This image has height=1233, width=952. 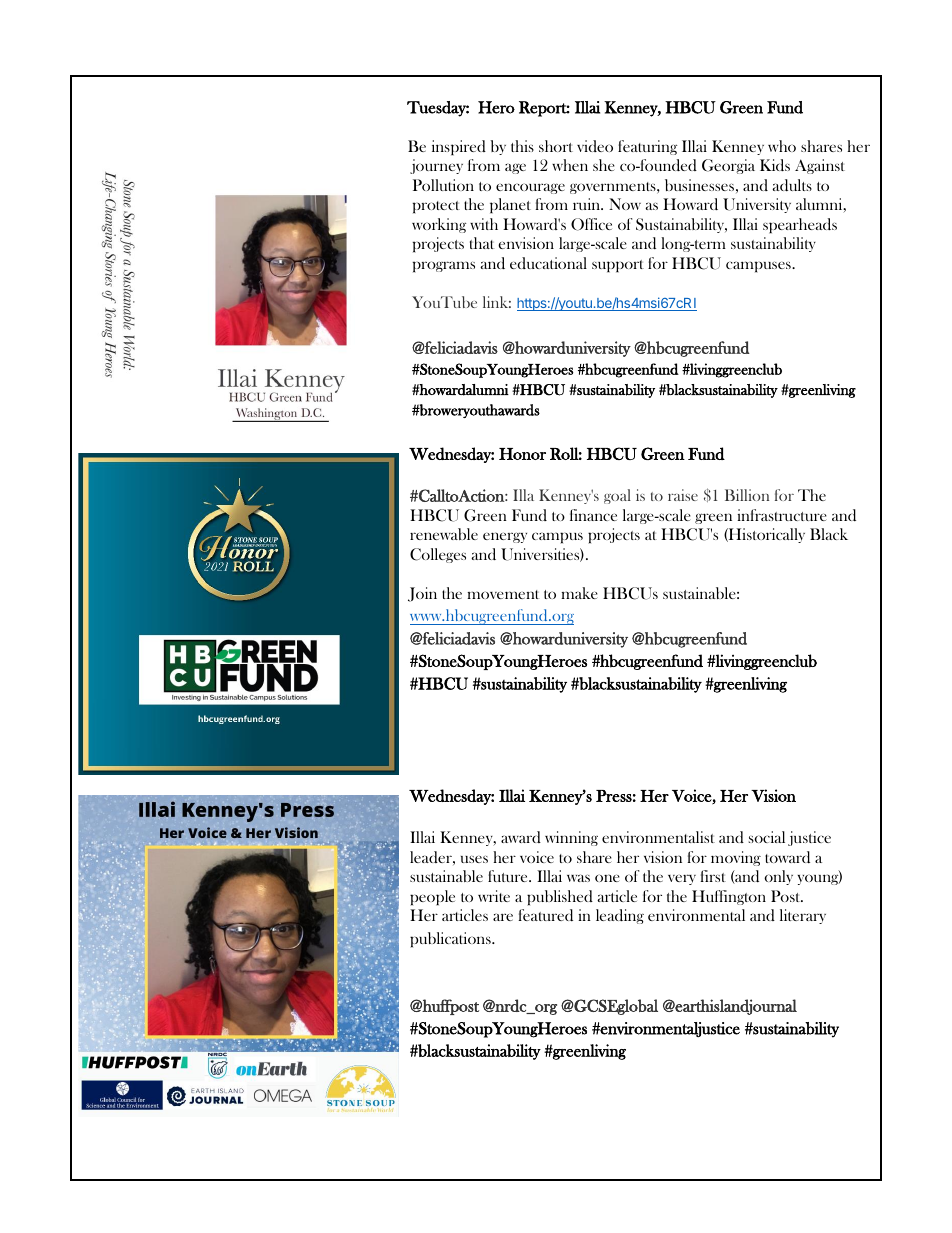 I want to click on finance, so click(x=593, y=515).
